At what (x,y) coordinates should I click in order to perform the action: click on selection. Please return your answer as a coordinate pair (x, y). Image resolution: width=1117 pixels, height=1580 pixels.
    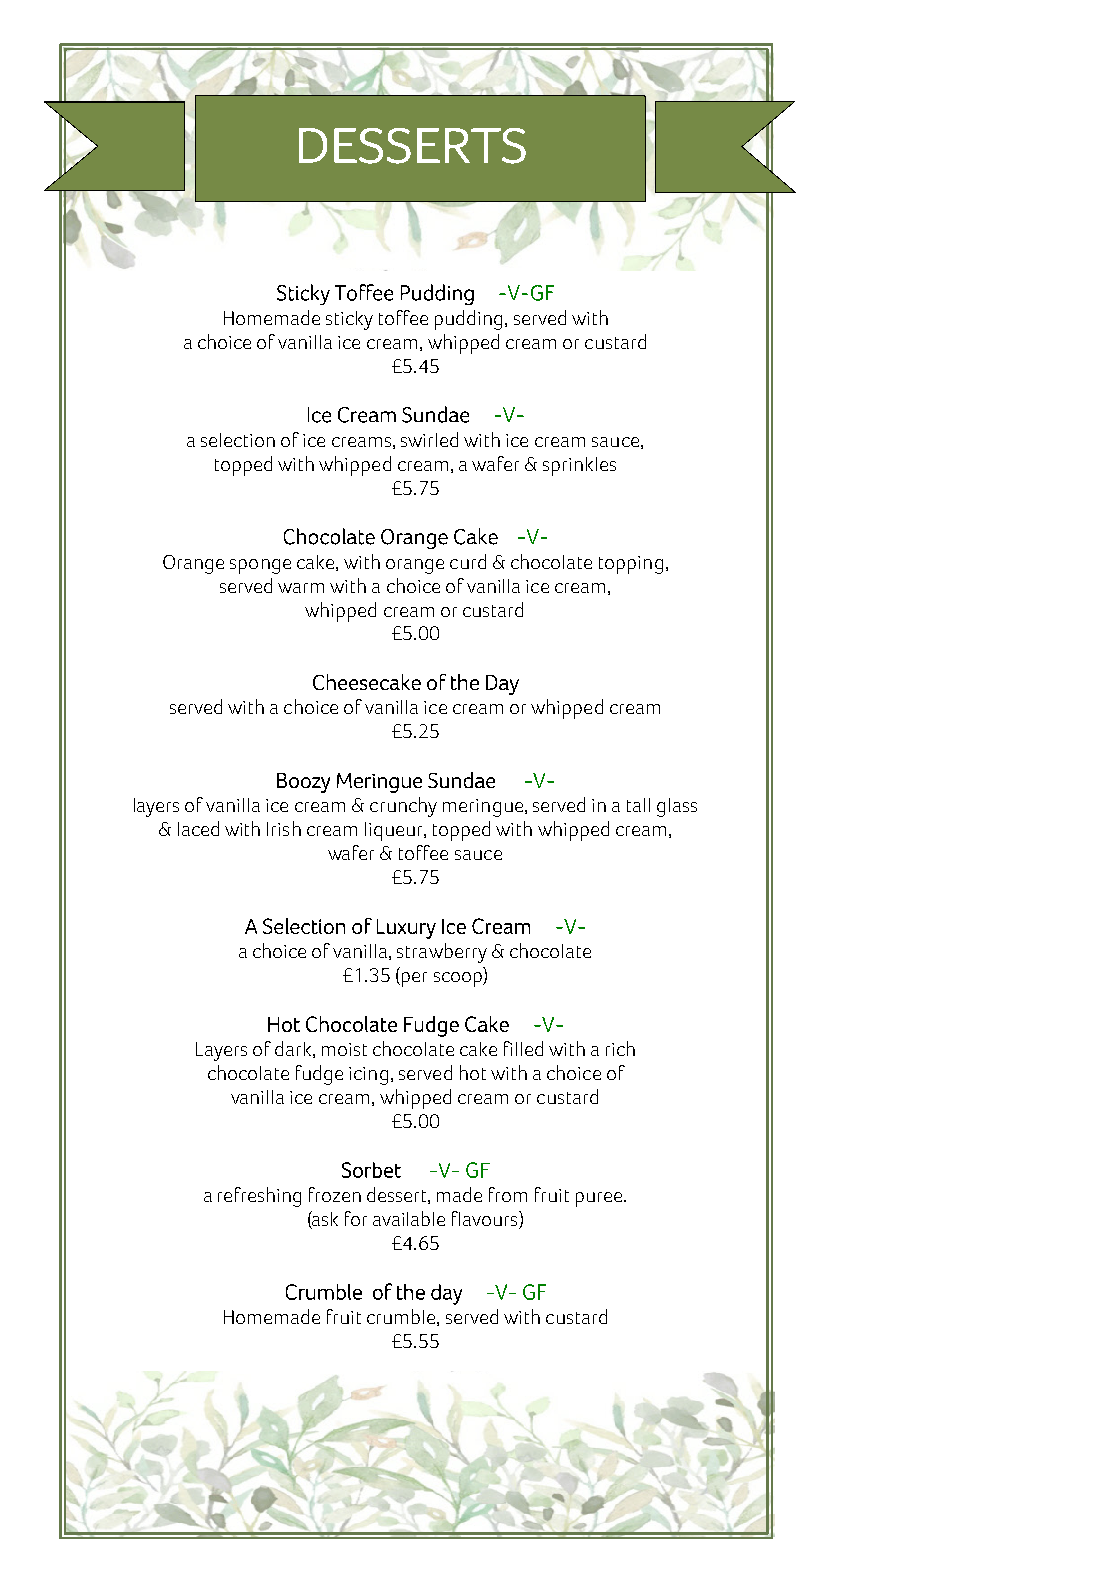
    Looking at the image, I should click on (238, 440).
